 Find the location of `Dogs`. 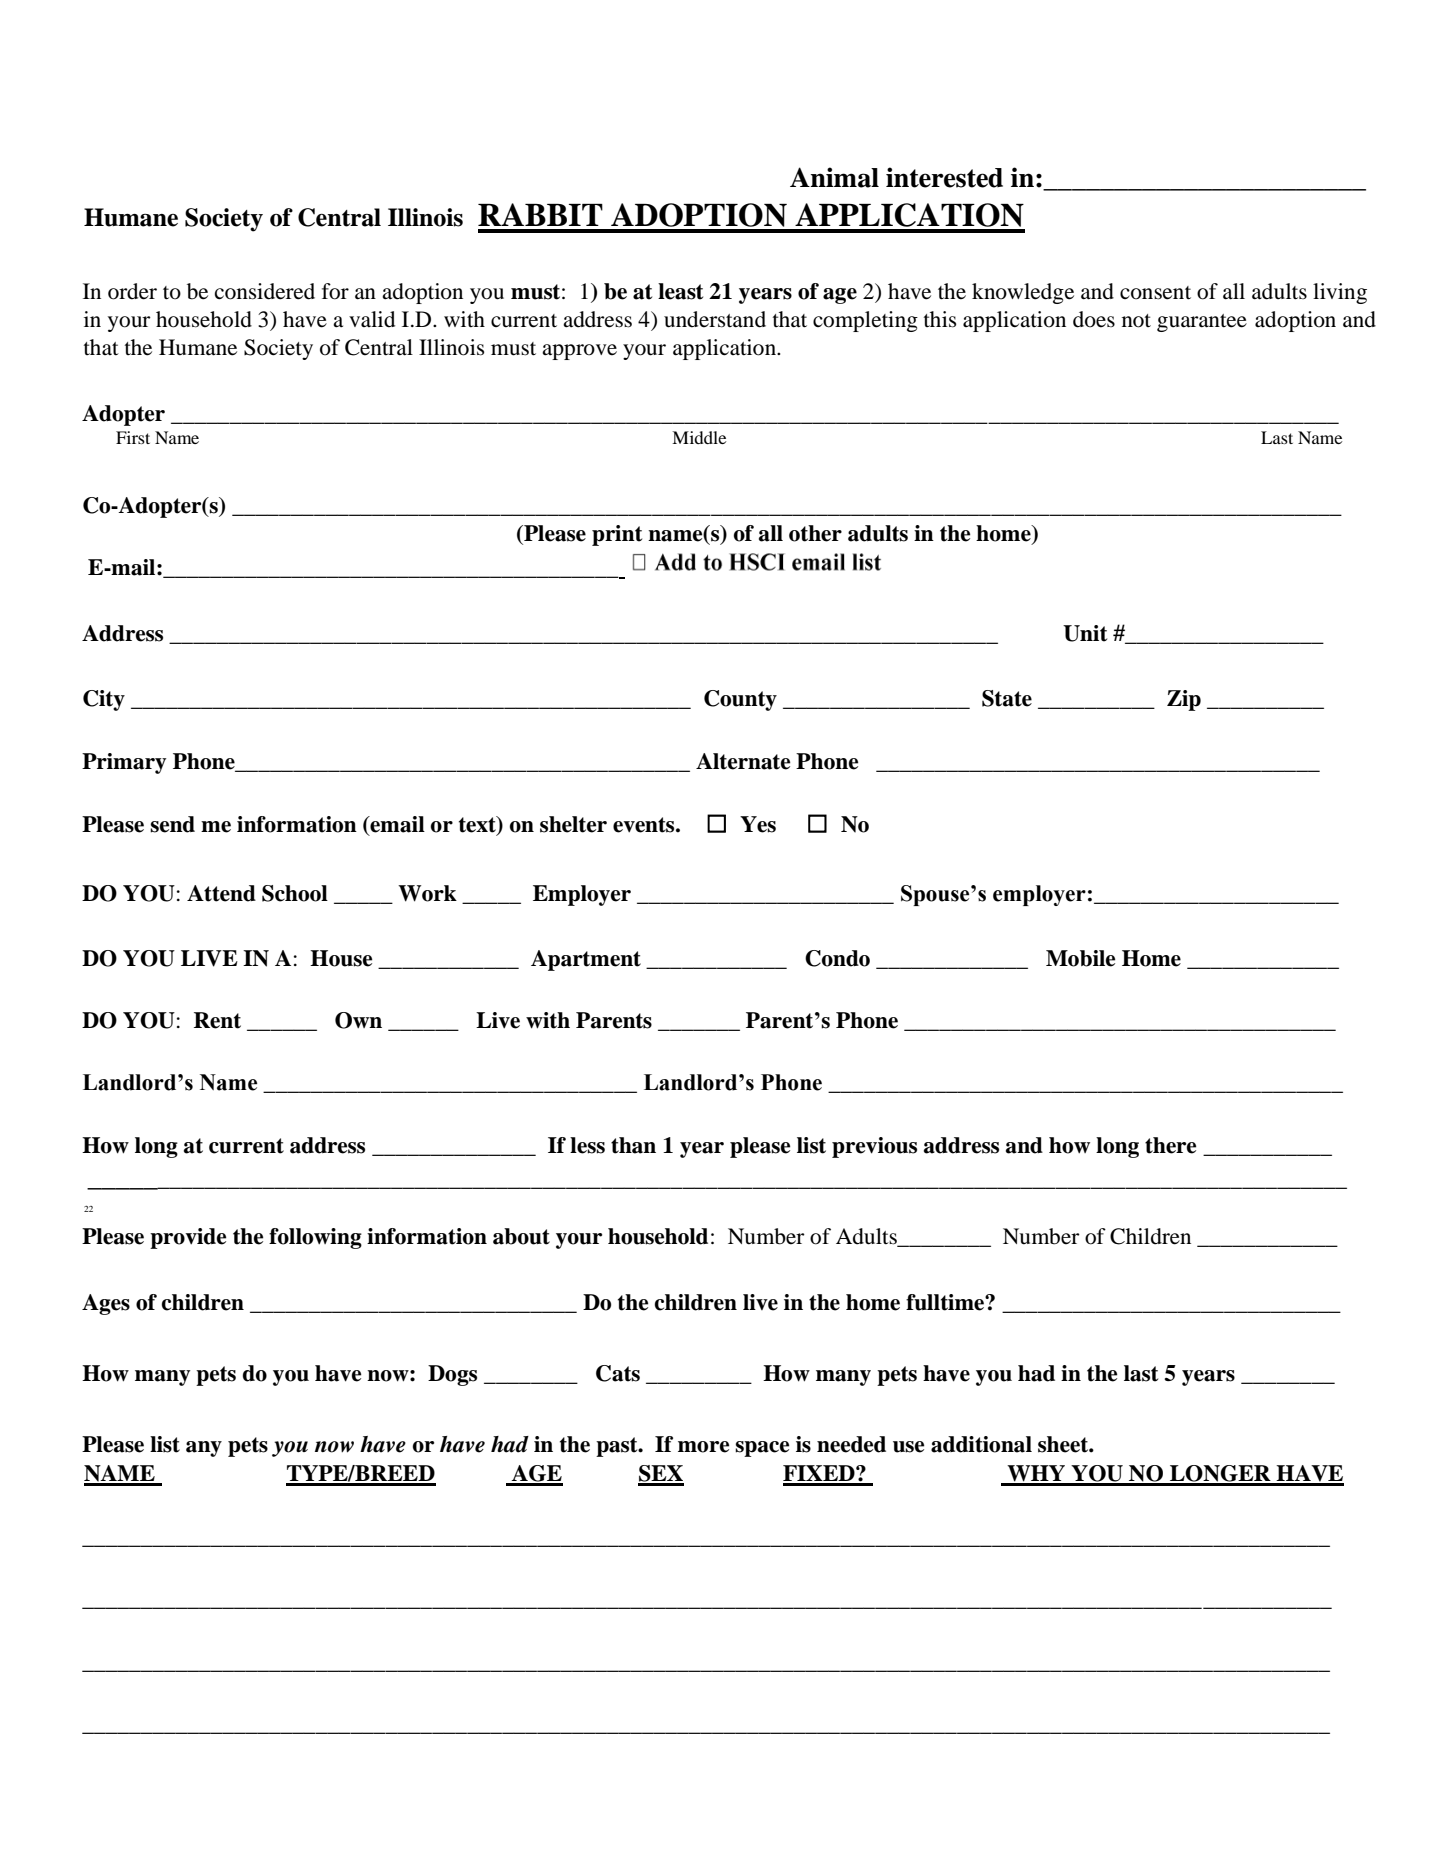

Dogs is located at coordinates (452, 1375).
